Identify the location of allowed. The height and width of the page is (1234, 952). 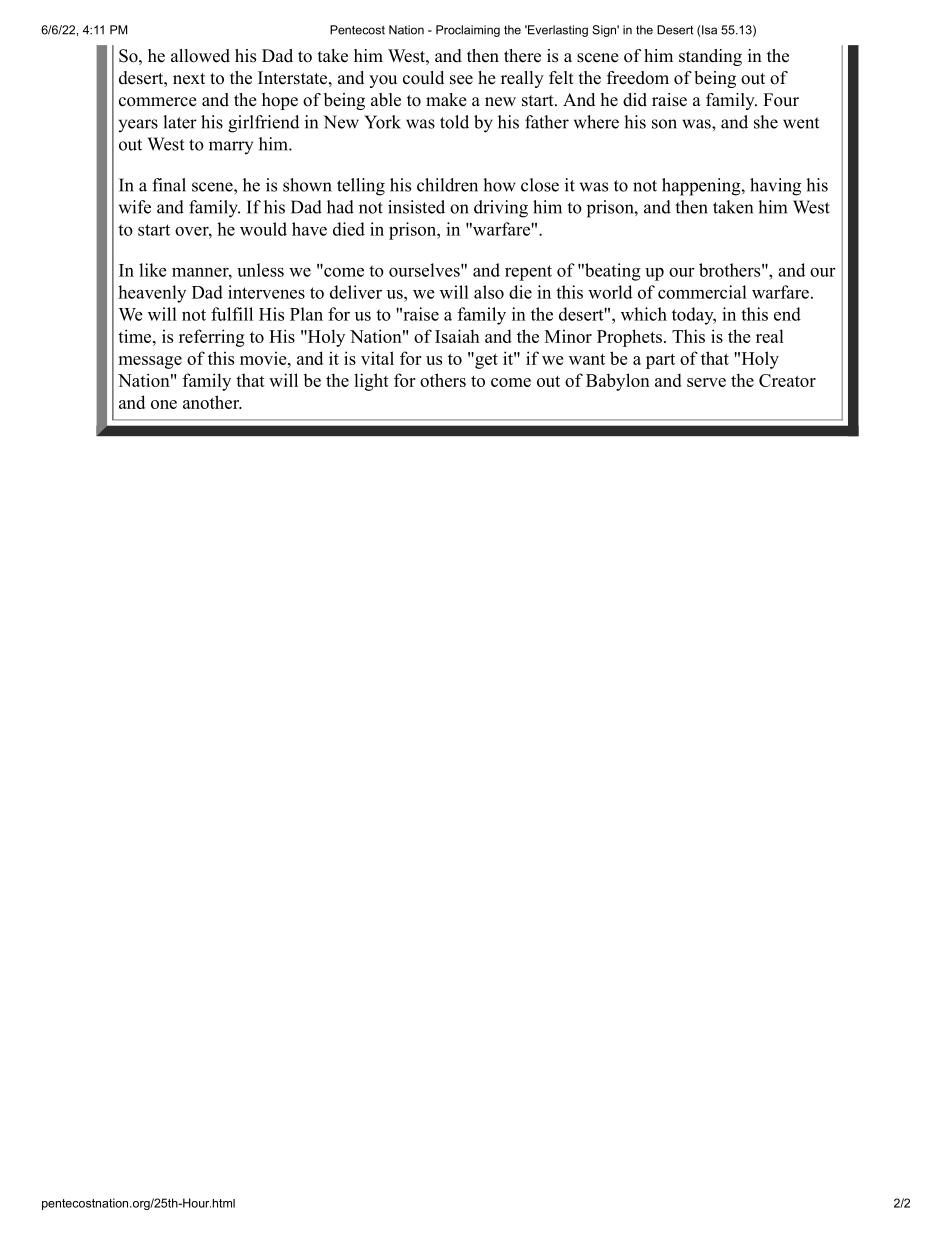
(200, 56).
